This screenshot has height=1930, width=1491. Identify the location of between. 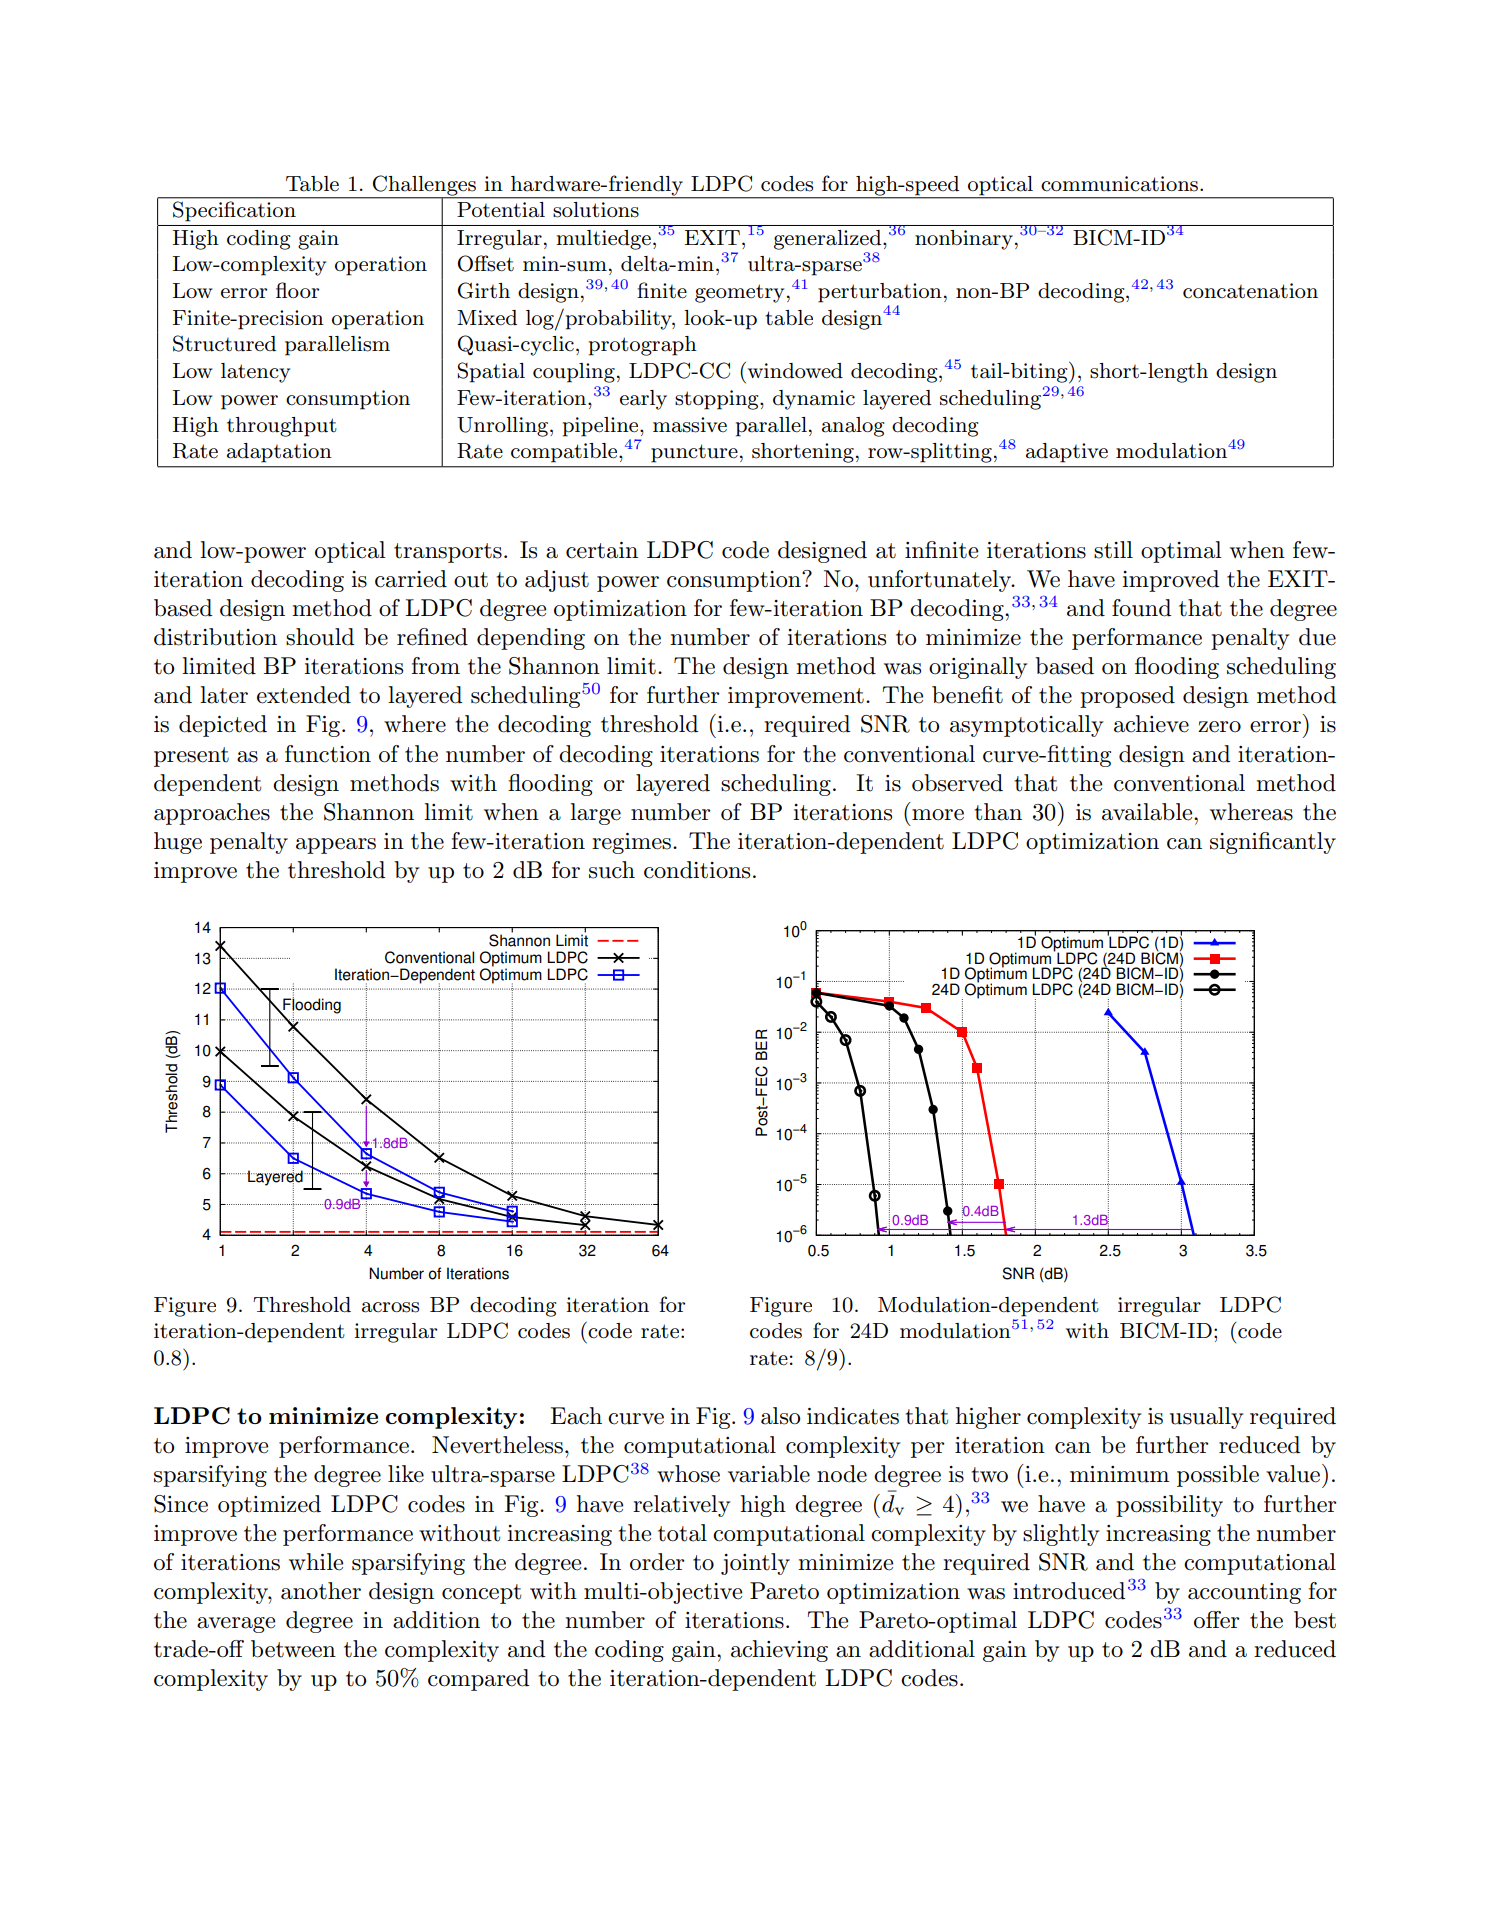
(293, 1649).
